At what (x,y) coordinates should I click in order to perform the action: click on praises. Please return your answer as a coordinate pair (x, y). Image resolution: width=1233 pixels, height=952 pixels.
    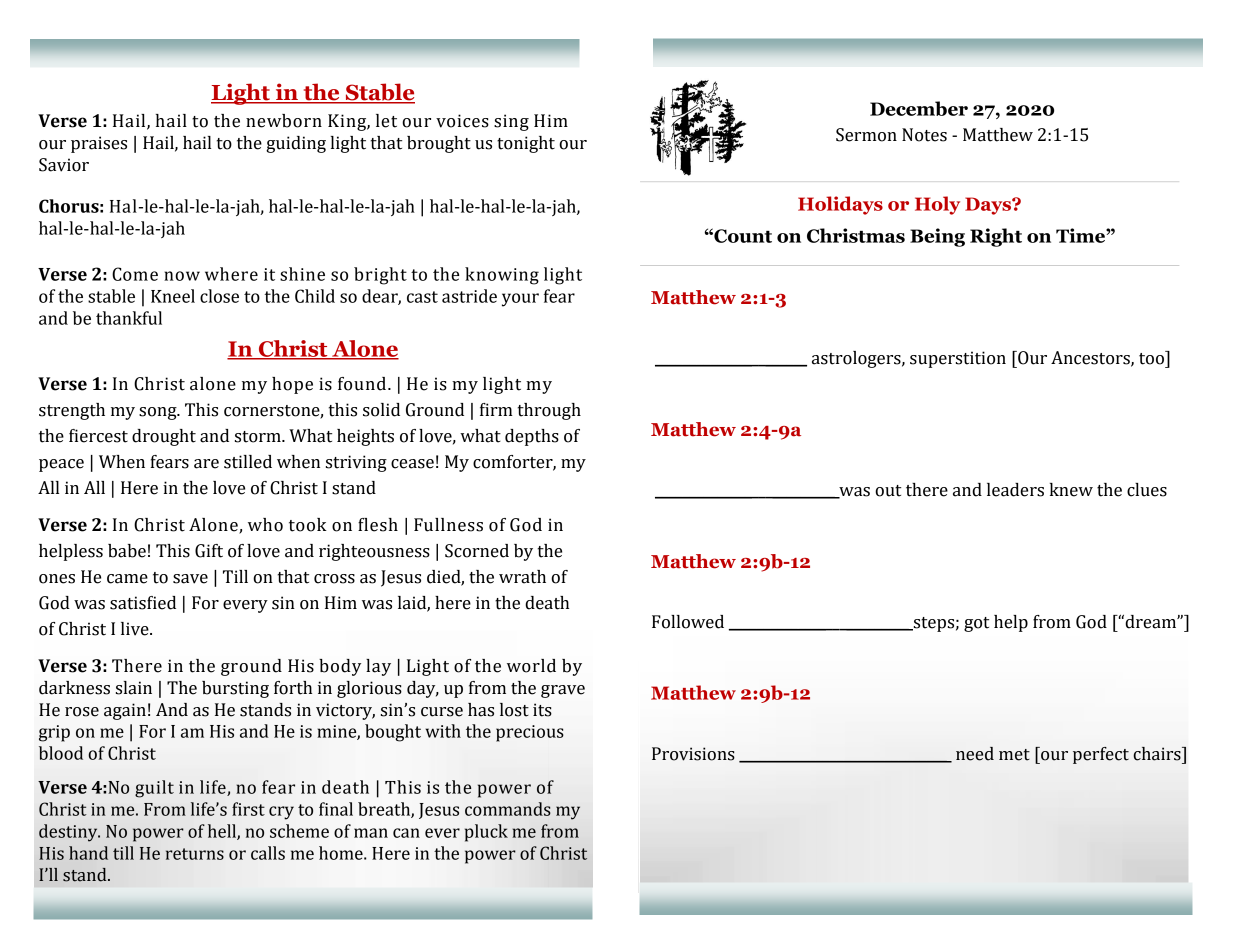
    Looking at the image, I should click on (99, 144).
